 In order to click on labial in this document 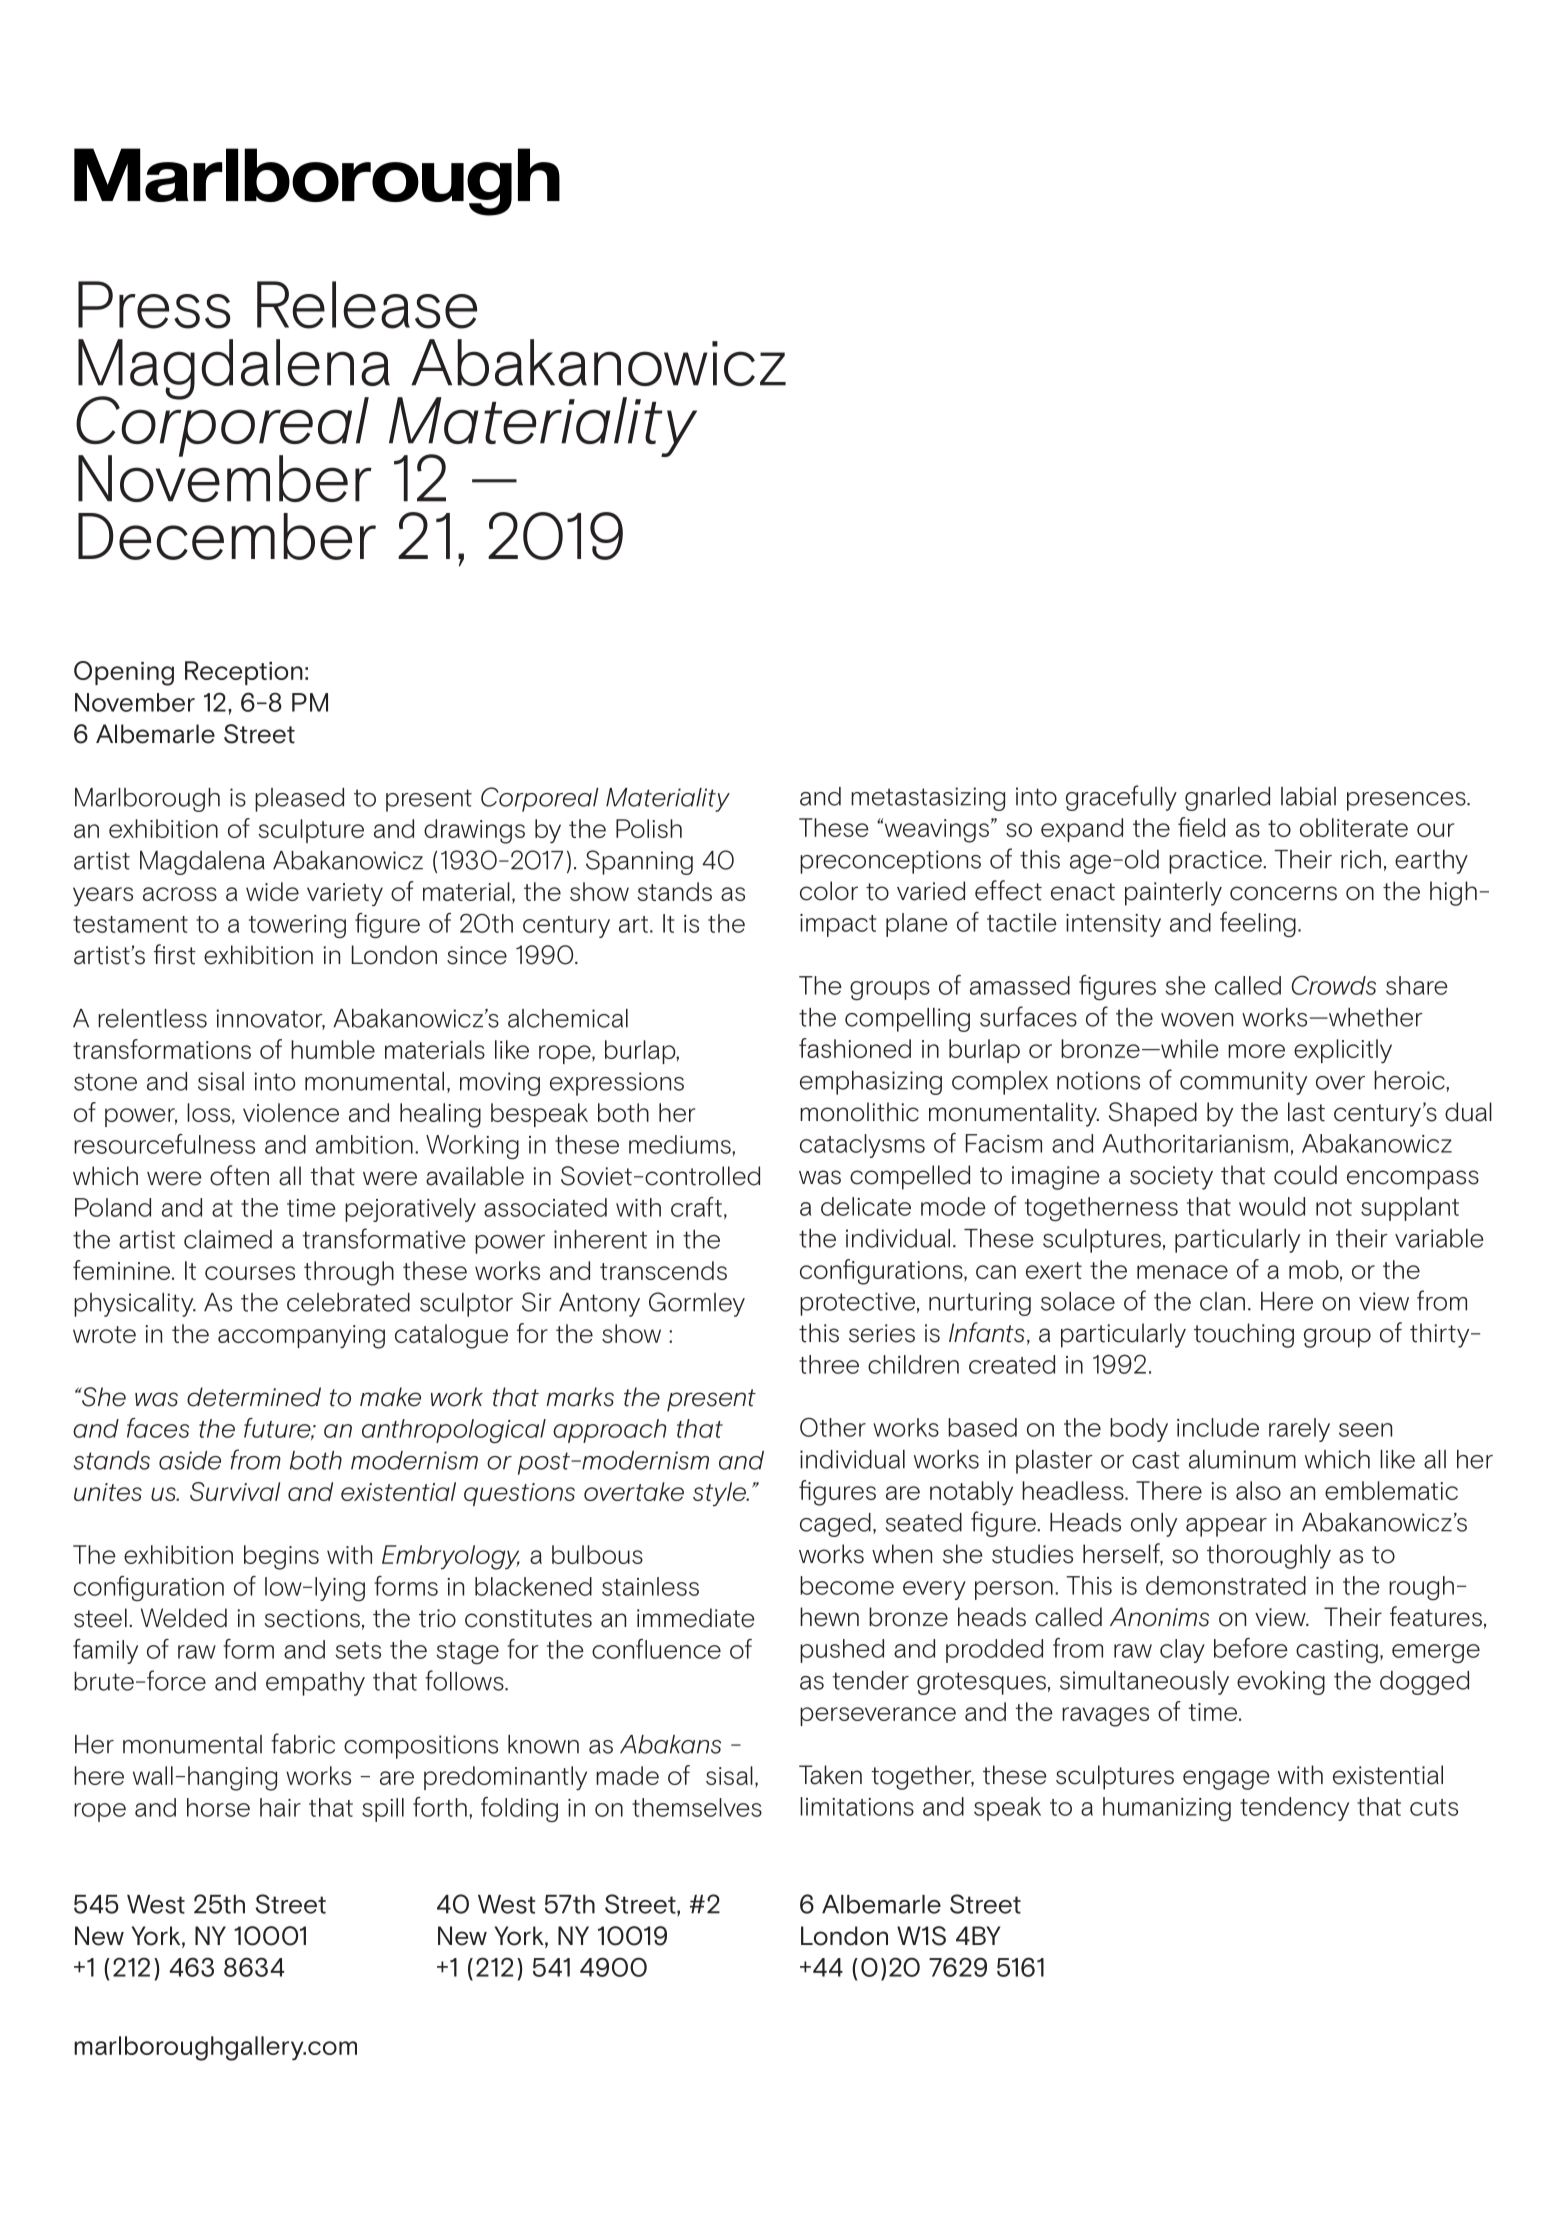, I will do `click(1308, 796)`.
